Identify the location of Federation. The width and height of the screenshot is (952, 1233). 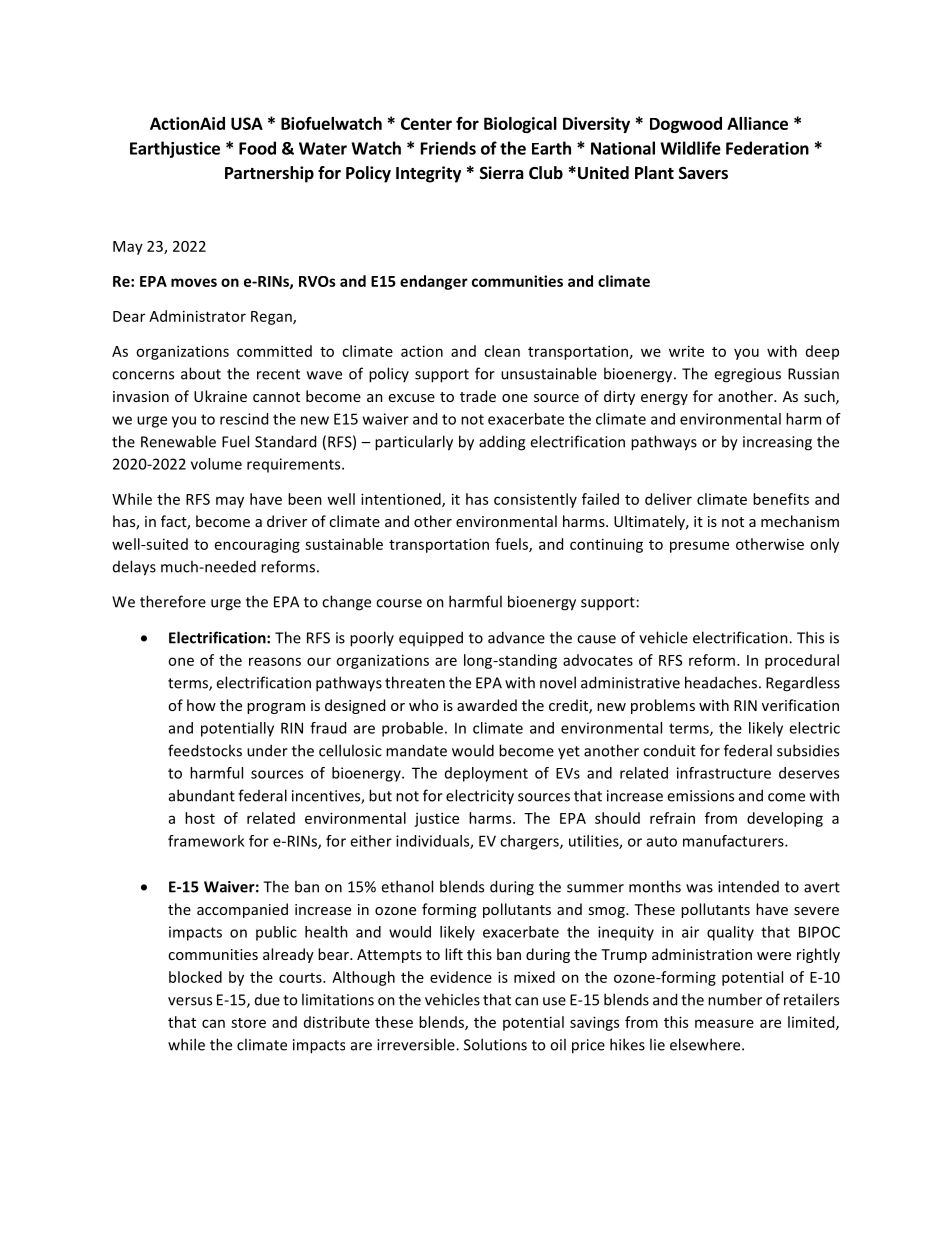
(767, 148).
